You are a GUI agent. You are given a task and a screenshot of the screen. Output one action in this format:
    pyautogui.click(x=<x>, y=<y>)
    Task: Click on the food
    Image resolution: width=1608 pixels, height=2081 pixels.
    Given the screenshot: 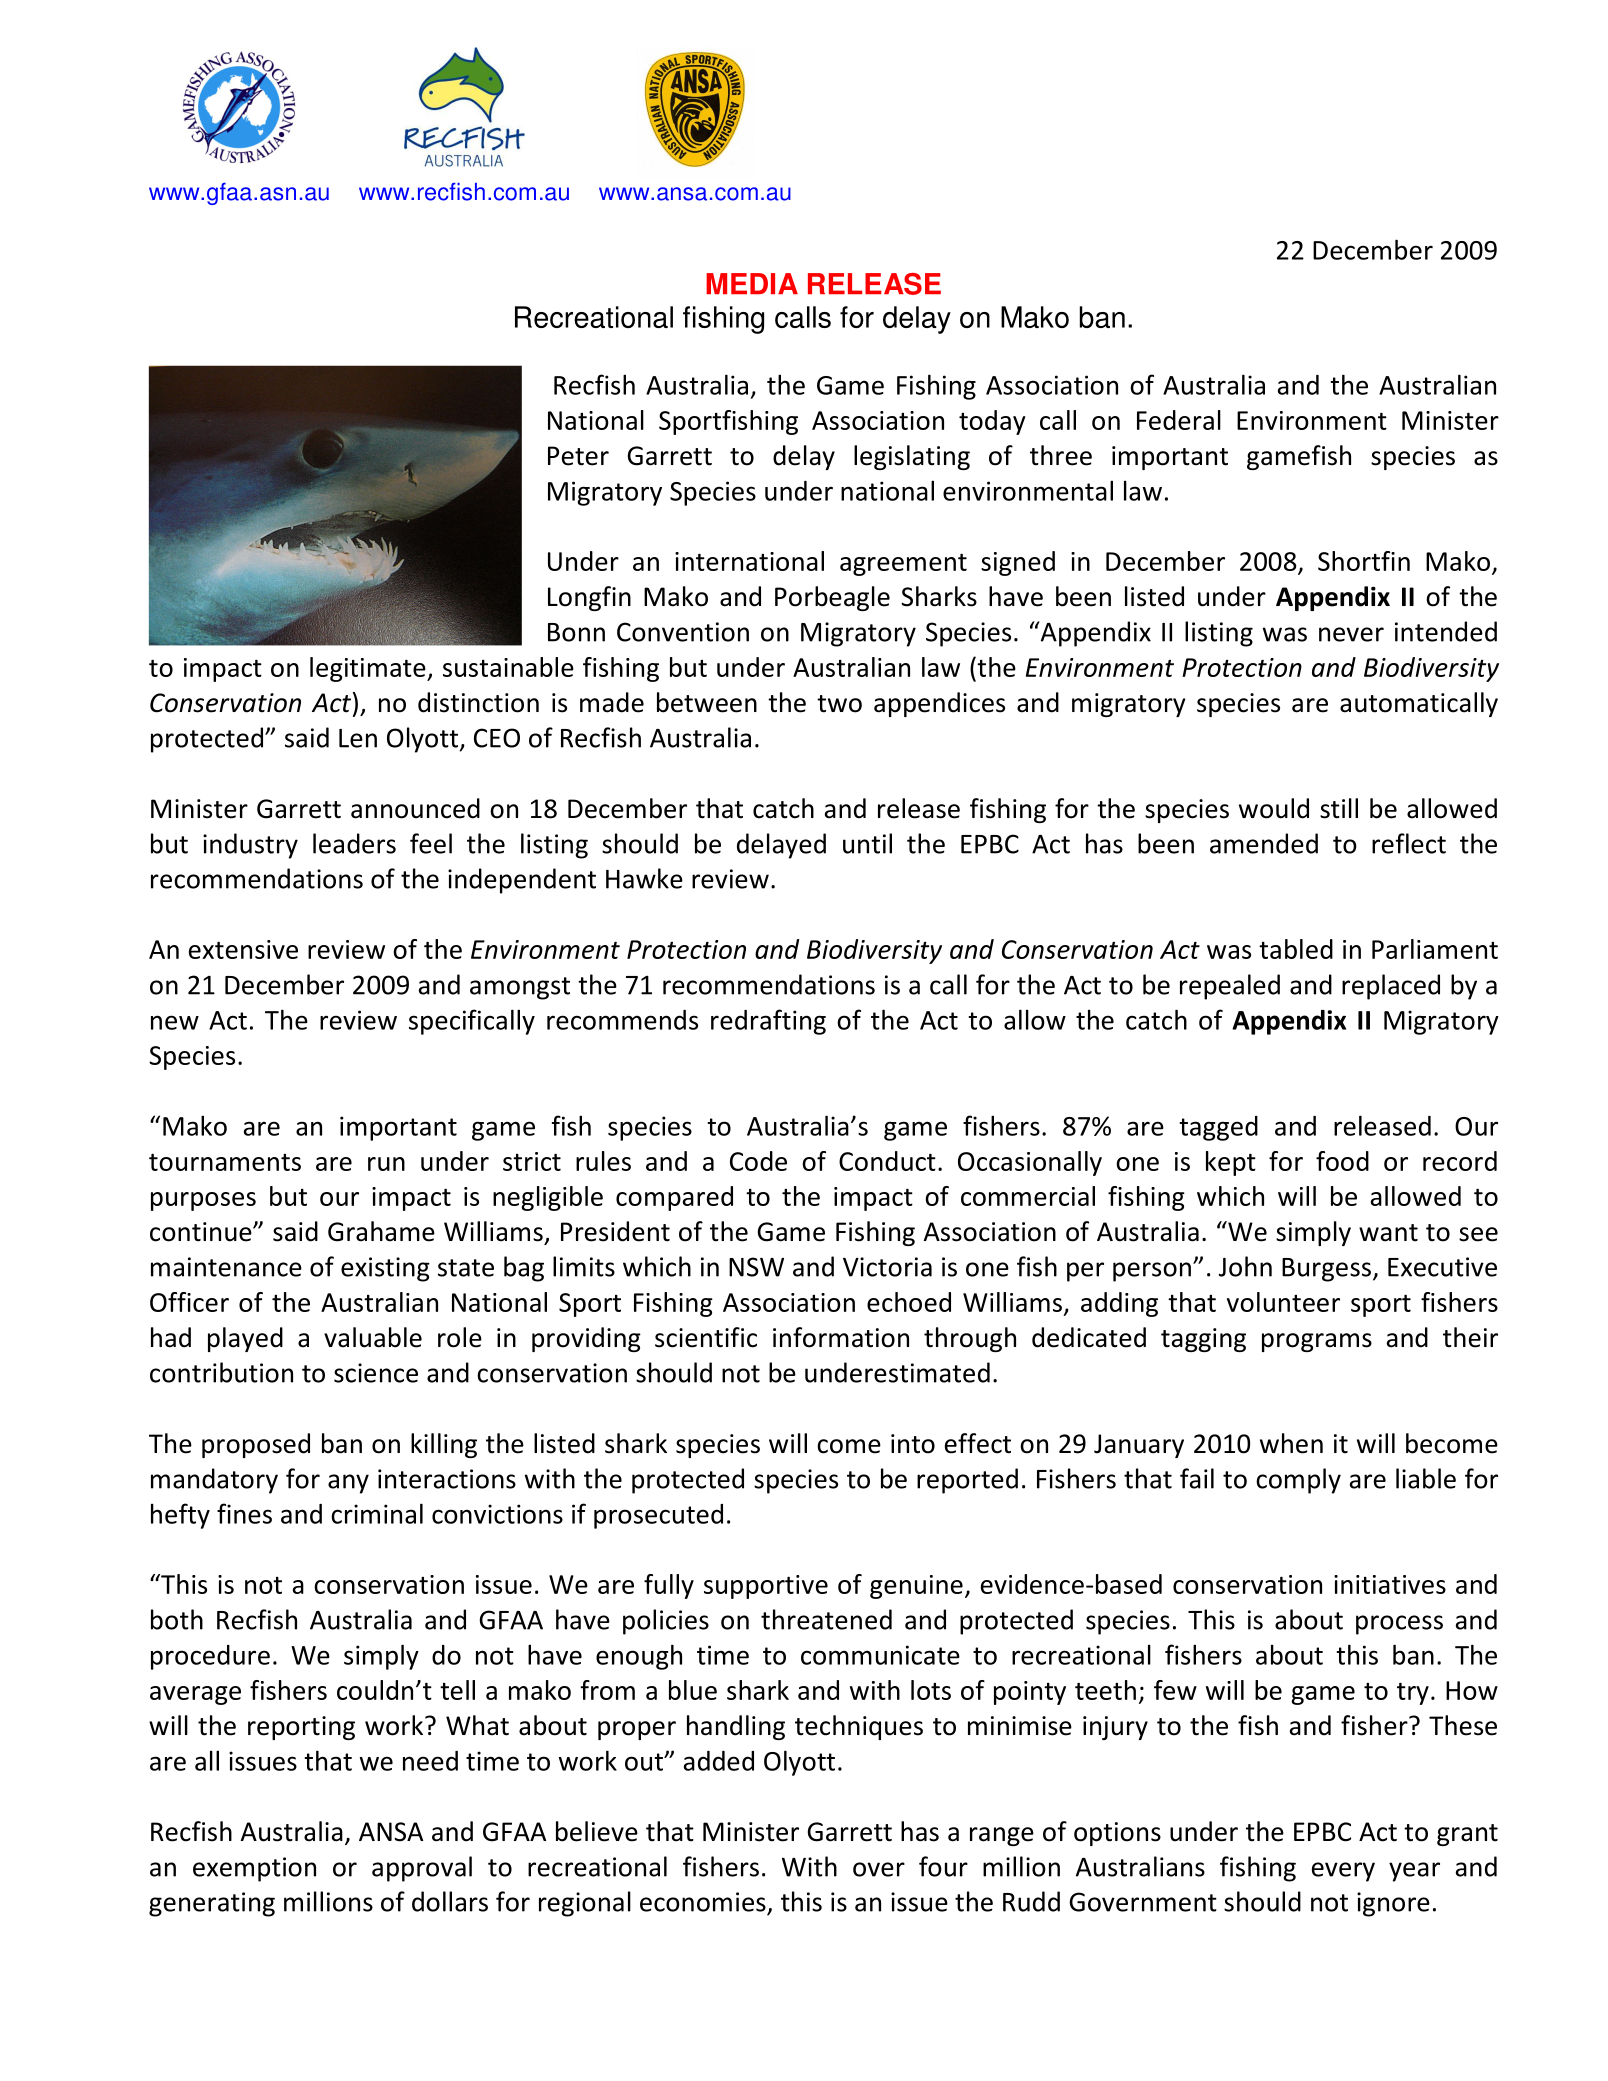 What is the action you would take?
    pyautogui.click(x=1342, y=1161)
